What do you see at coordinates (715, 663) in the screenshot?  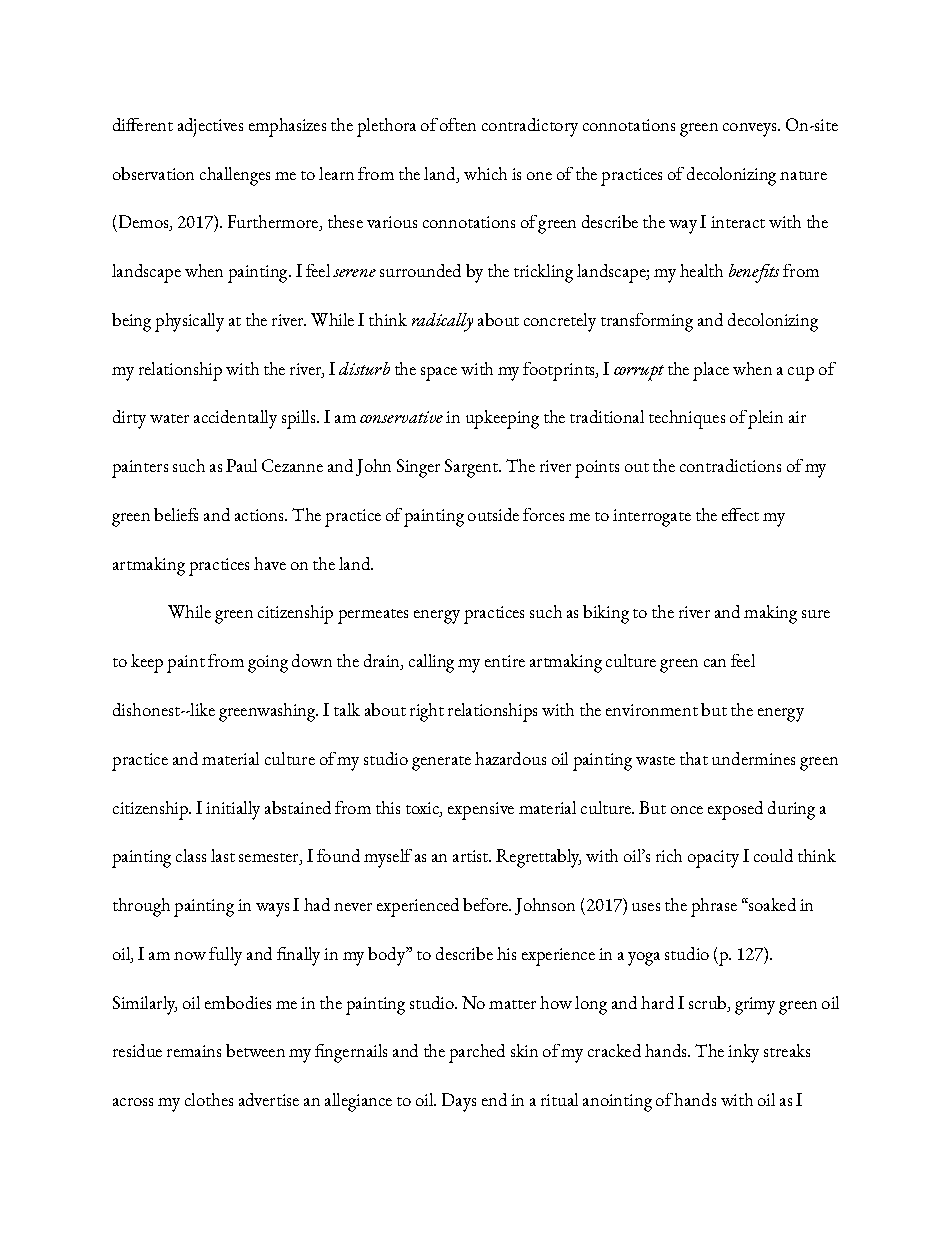 I see `can` at bounding box center [715, 663].
